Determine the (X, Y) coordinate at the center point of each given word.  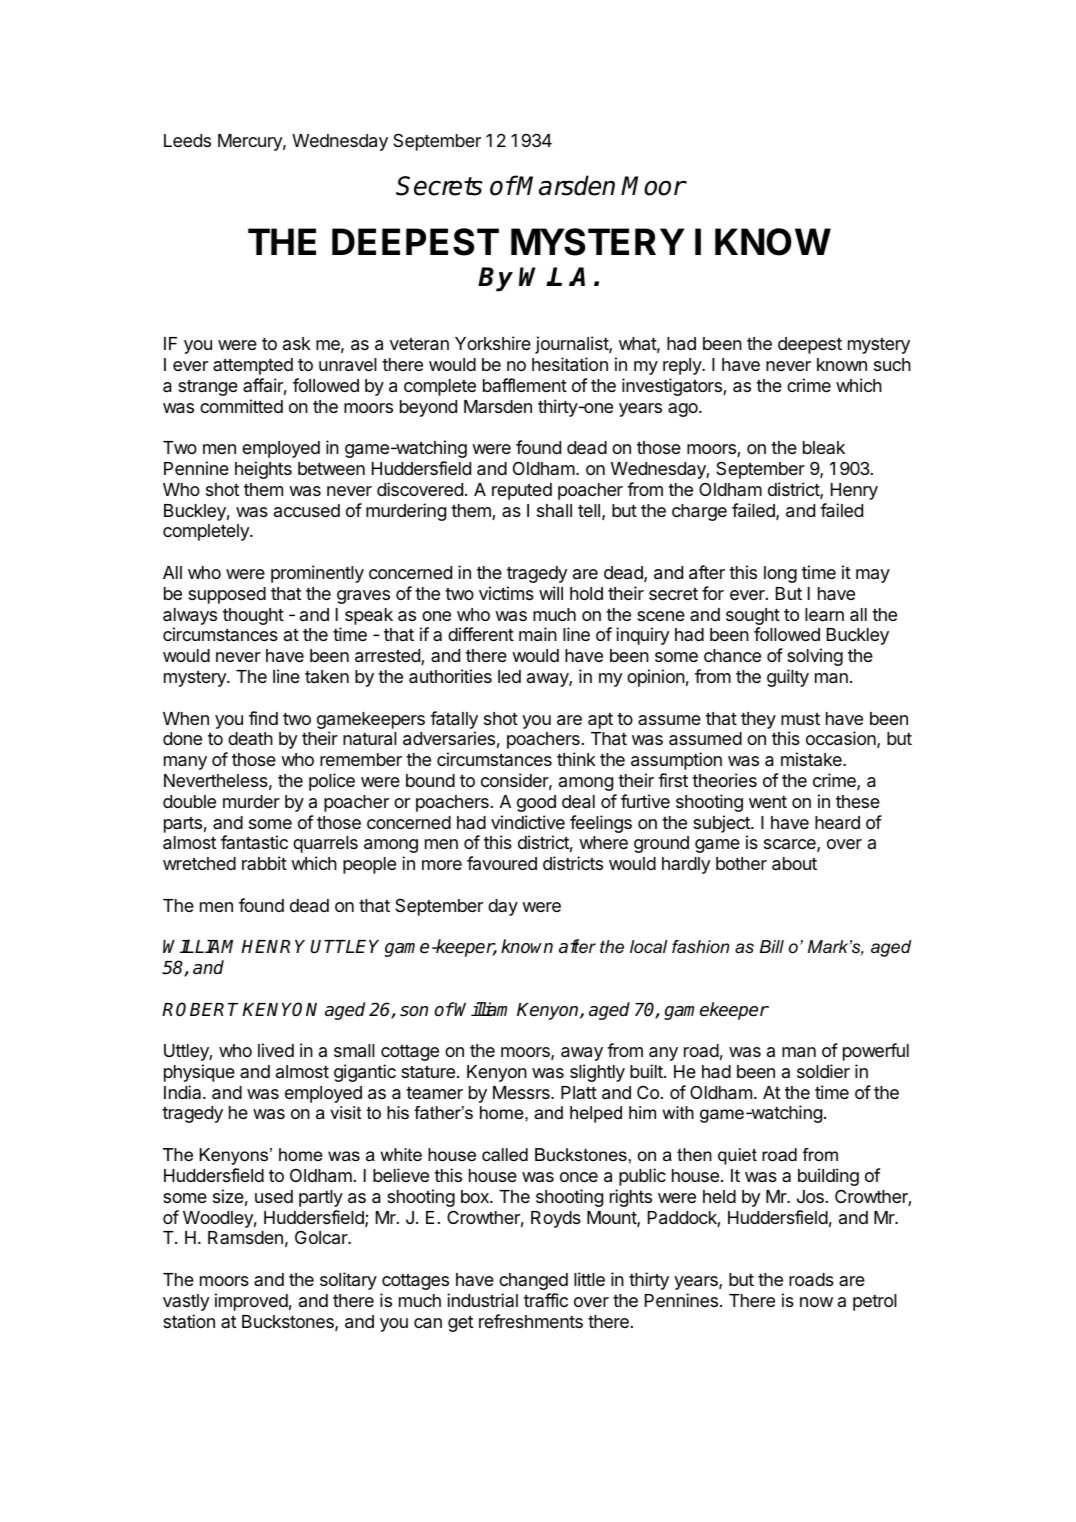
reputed (522, 491)
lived (276, 1050)
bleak (824, 447)
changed (533, 1281)
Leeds (187, 140)
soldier (823, 1071)
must (800, 719)
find (263, 718)
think (576, 759)
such (892, 364)
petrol (875, 1302)
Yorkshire (493, 343)
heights (263, 470)
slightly (597, 1073)
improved (251, 1302)
